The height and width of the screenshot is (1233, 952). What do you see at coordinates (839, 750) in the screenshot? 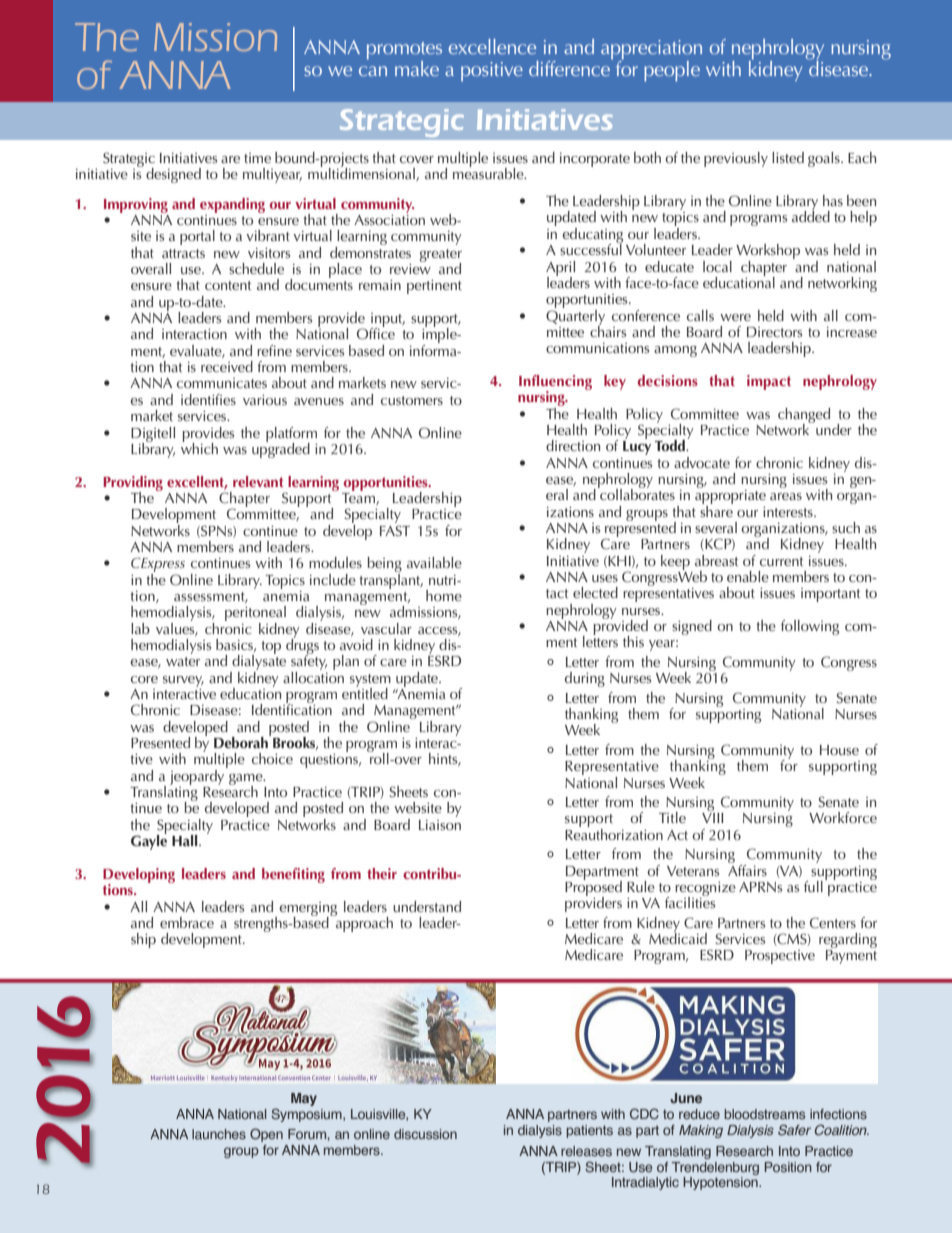
I see `House` at bounding box center [839, 750].
